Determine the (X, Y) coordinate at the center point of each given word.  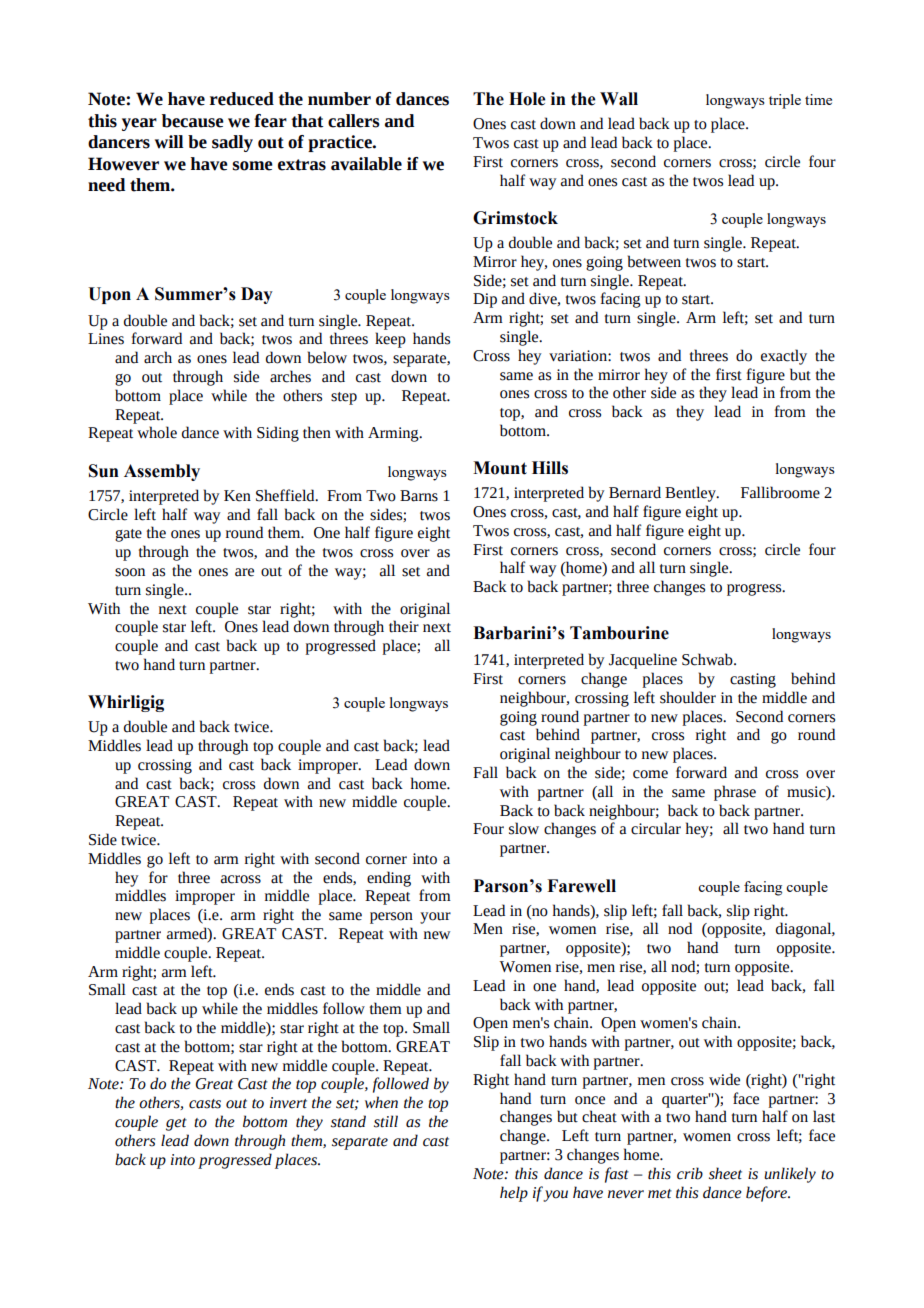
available (366, 164)
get (176, 1124)
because (193, 121)
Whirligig (126, 703)
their (404, 626)
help (514, 1194)
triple (785, 101)
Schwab (708, 659)
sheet (725, 1173)
